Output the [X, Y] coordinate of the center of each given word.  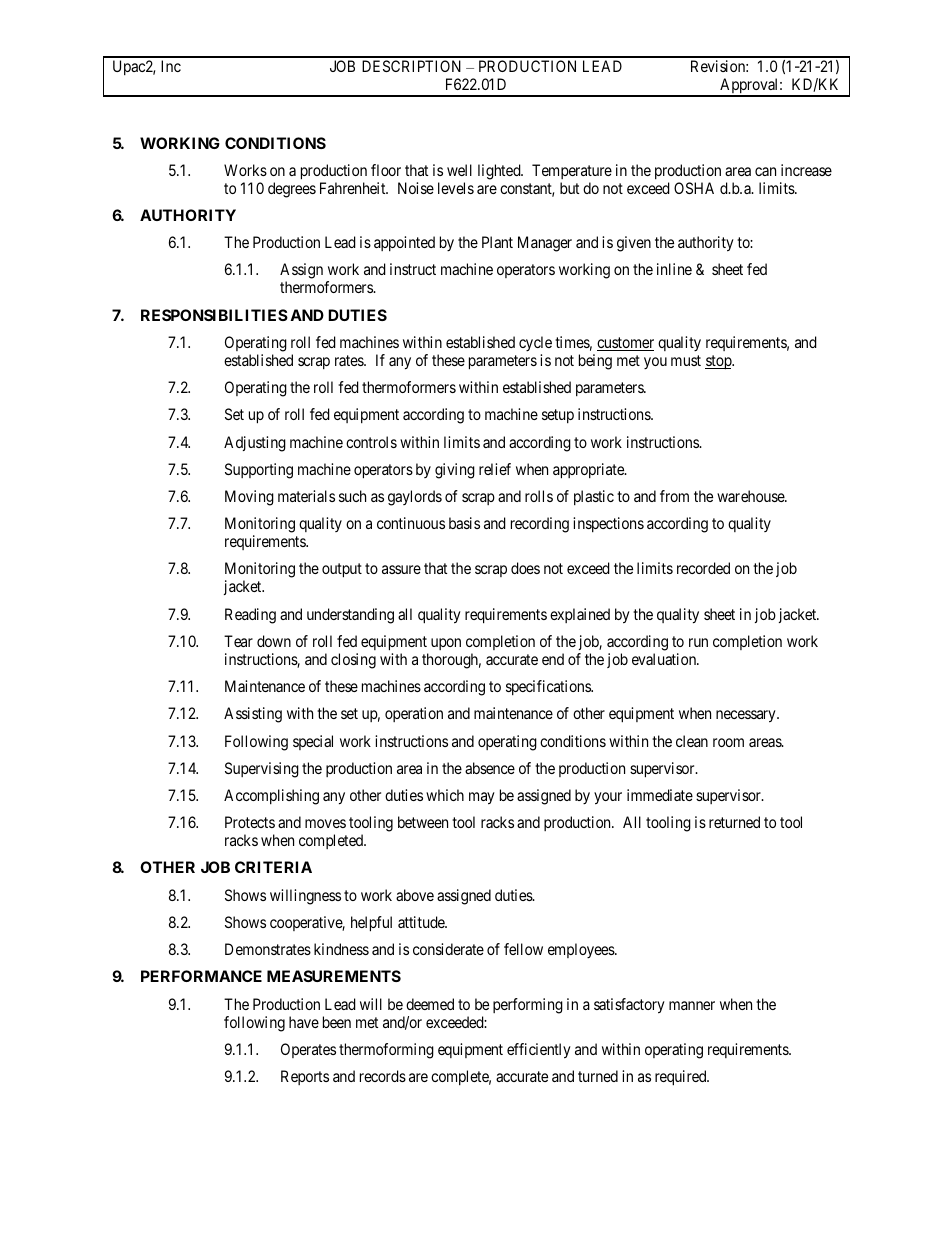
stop [719, 362]
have [304, 1022]
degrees [292, 190]
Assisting [253, 715]
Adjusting [255, 444]
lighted [500, 172]
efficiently [539, 1051]
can [765, 171]
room [728, 742]
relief [495, 469]
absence [490, 768]
